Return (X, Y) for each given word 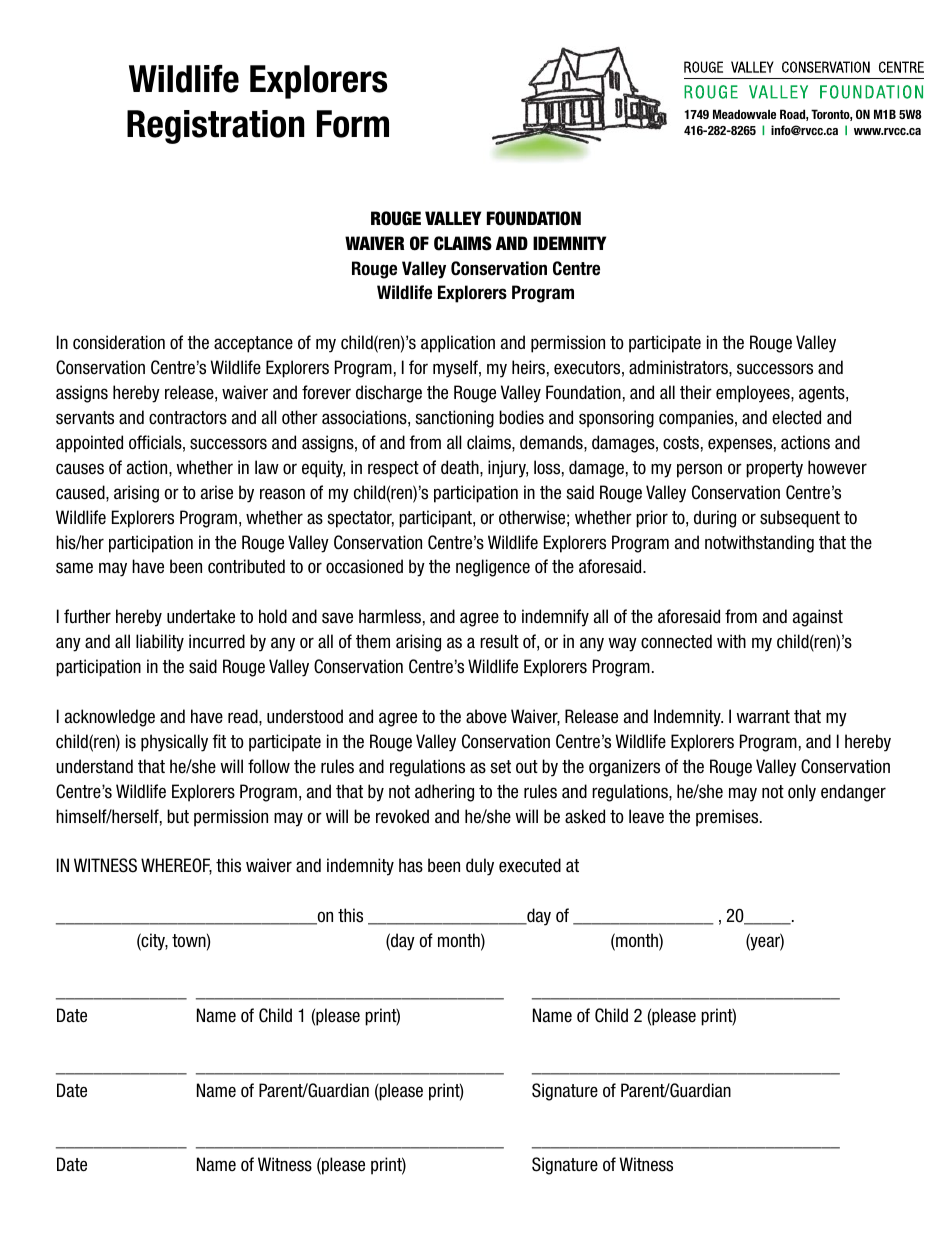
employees (754, 394)
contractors (188, 418)
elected (796, 417)
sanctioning (454, 419)
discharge (389, 394)
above (486, 716)
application (458, 344)
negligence (493, 568)
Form (353, 124)
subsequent (800, 519)
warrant (763, 717)
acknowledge (110, 718)
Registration (216, 127)
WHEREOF (176, 866)
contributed (246, 566)
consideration (119, 342)
